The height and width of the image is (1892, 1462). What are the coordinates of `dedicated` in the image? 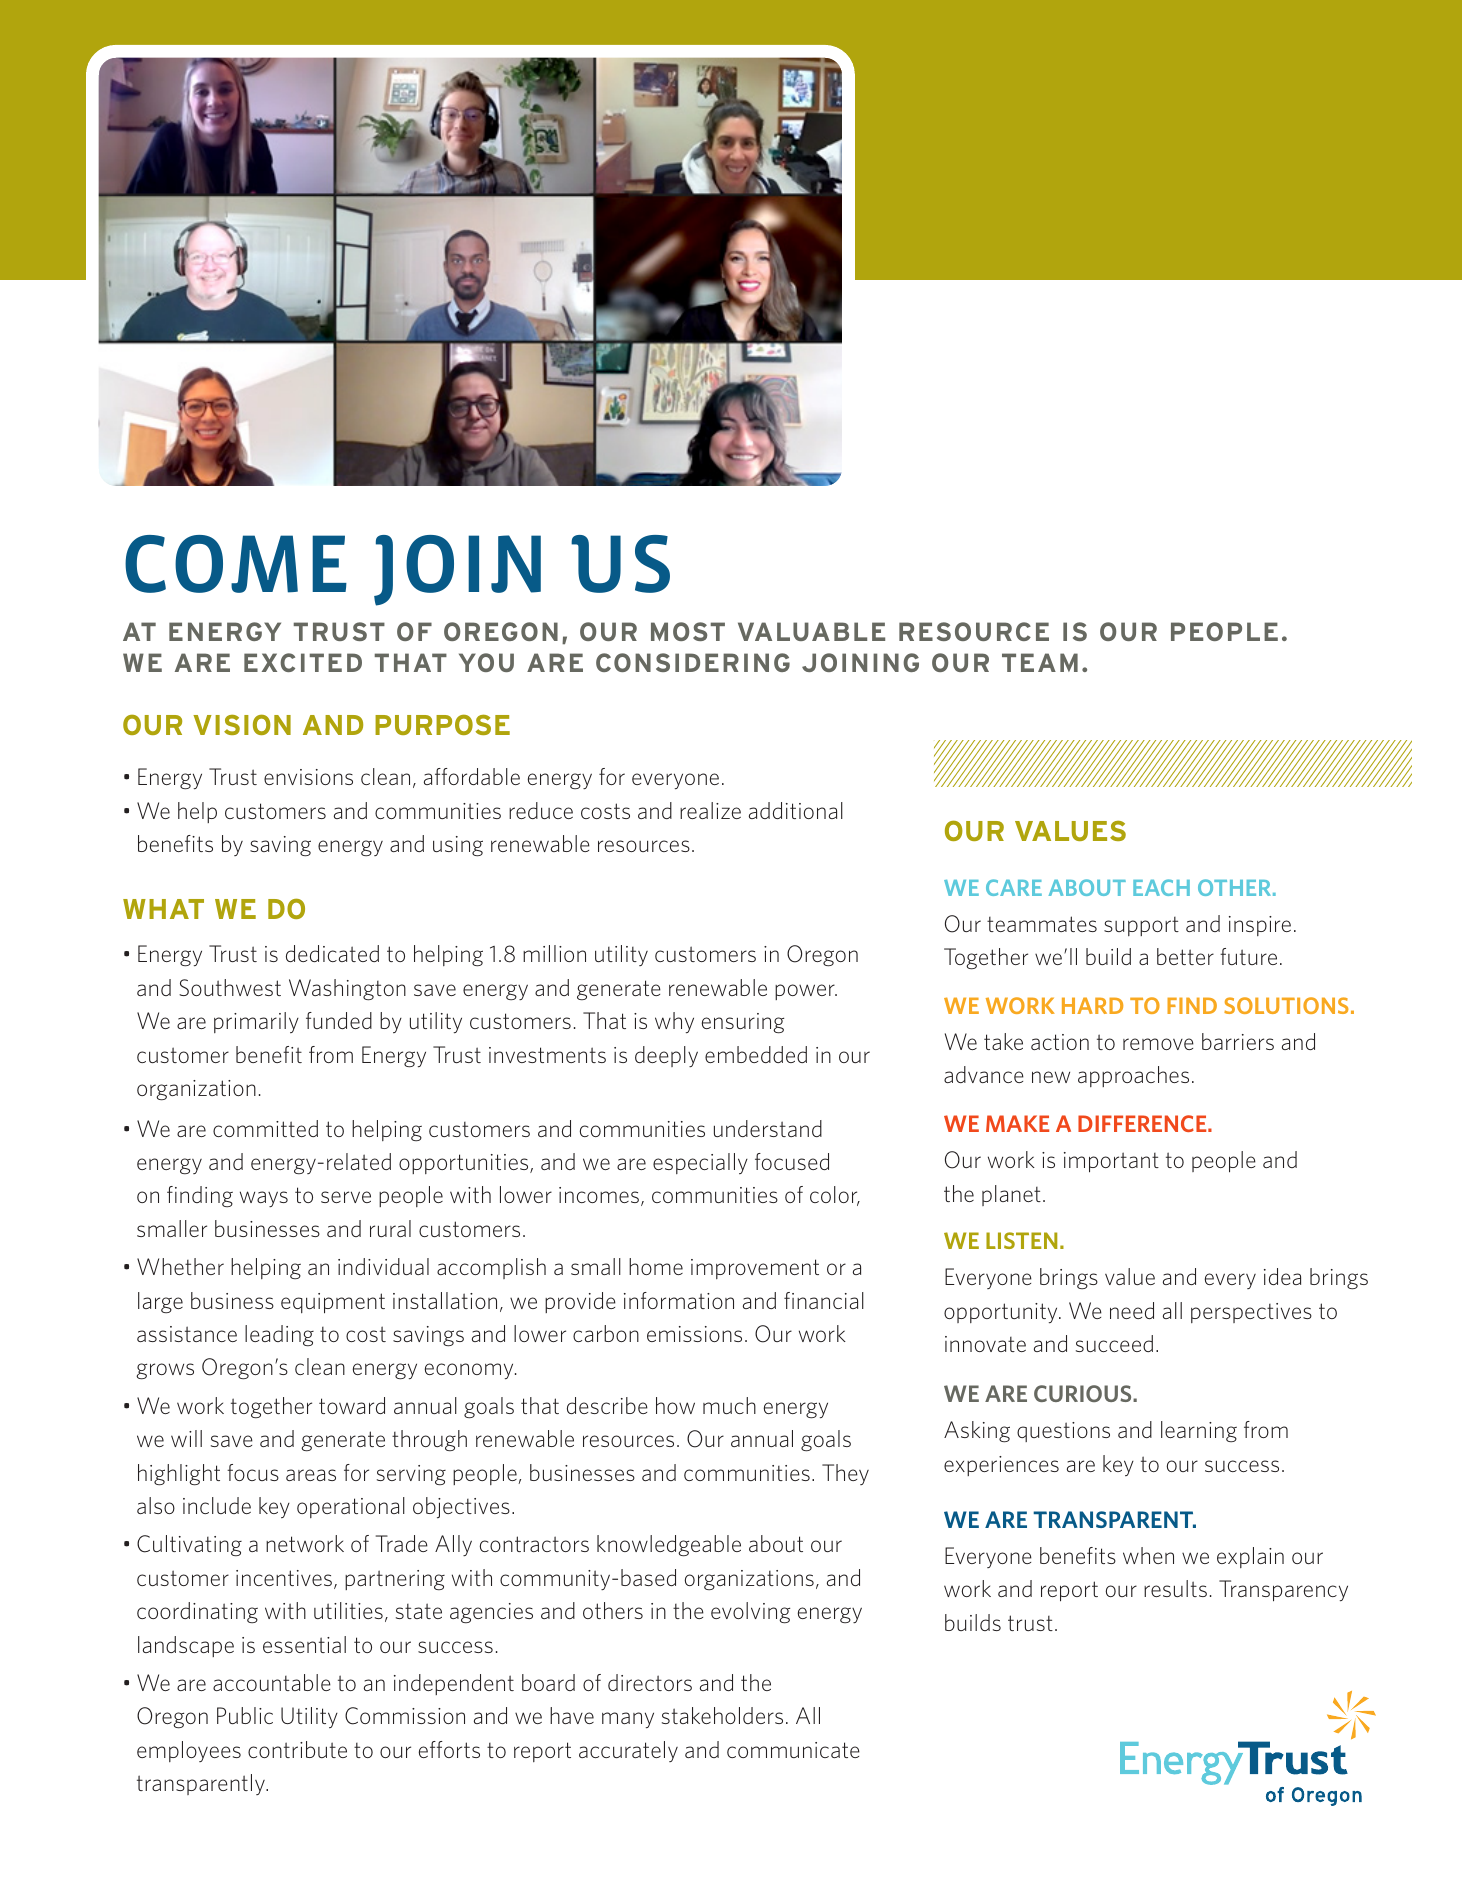 It's located at (332, 953).
